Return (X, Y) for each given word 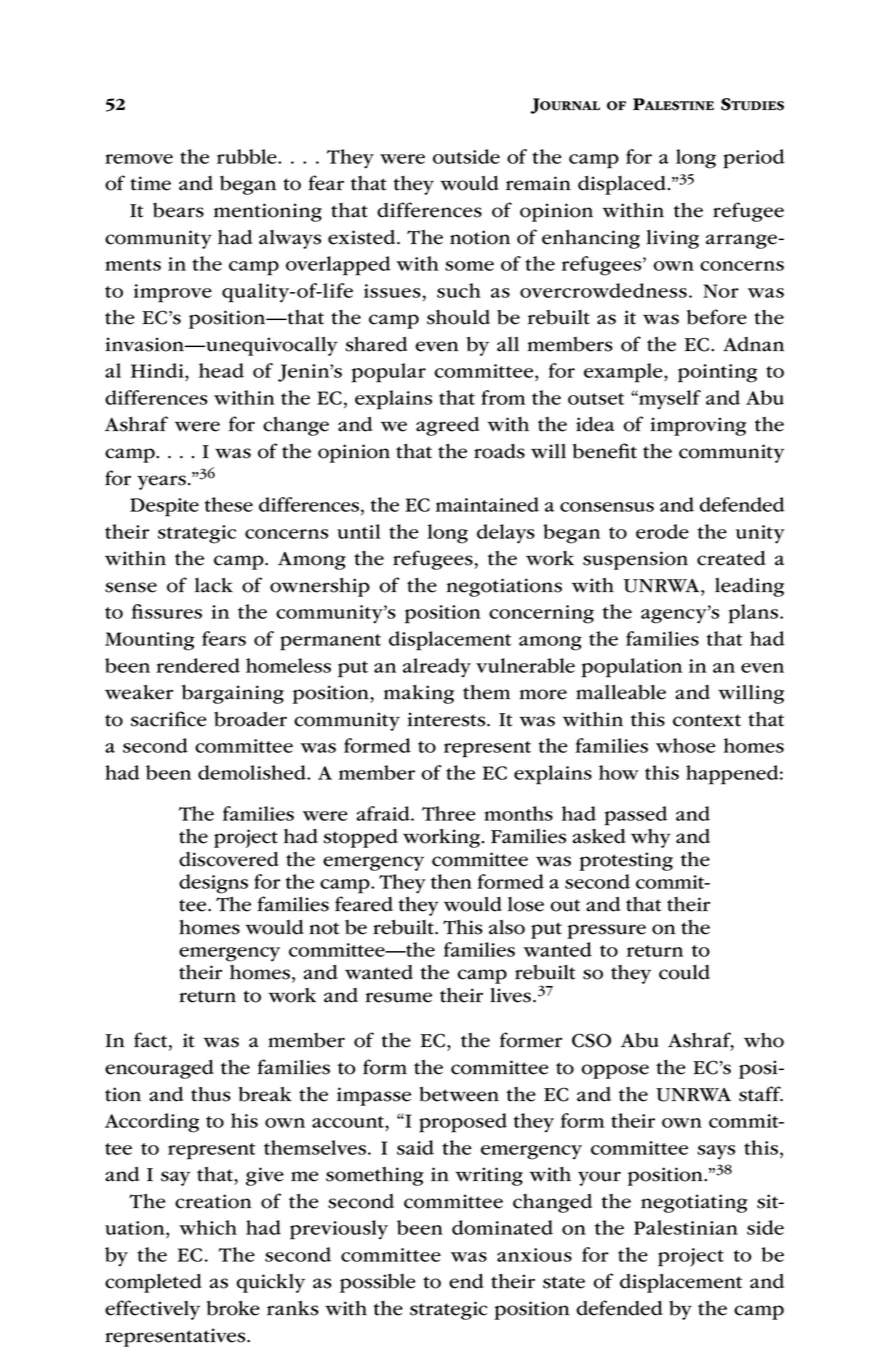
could (684, 972)
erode (662, 531)
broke (233, 1308)
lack (214, 585)
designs (213, 884)
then (451, 881)
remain (538, 183)
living (672, 239)
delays (506, 534)
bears (178, 210)
